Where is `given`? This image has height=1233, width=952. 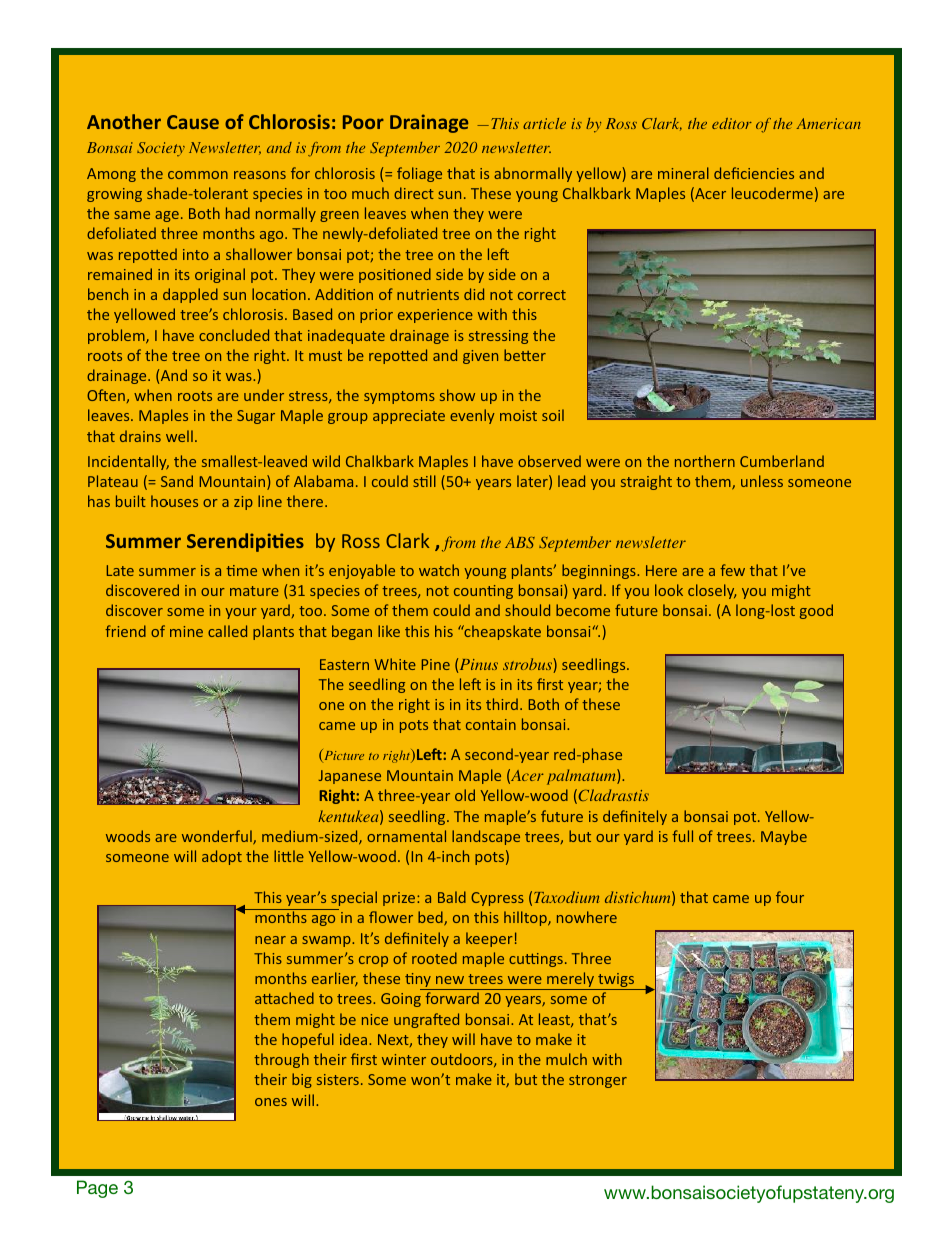
given is located at coordinates (480, 357).
